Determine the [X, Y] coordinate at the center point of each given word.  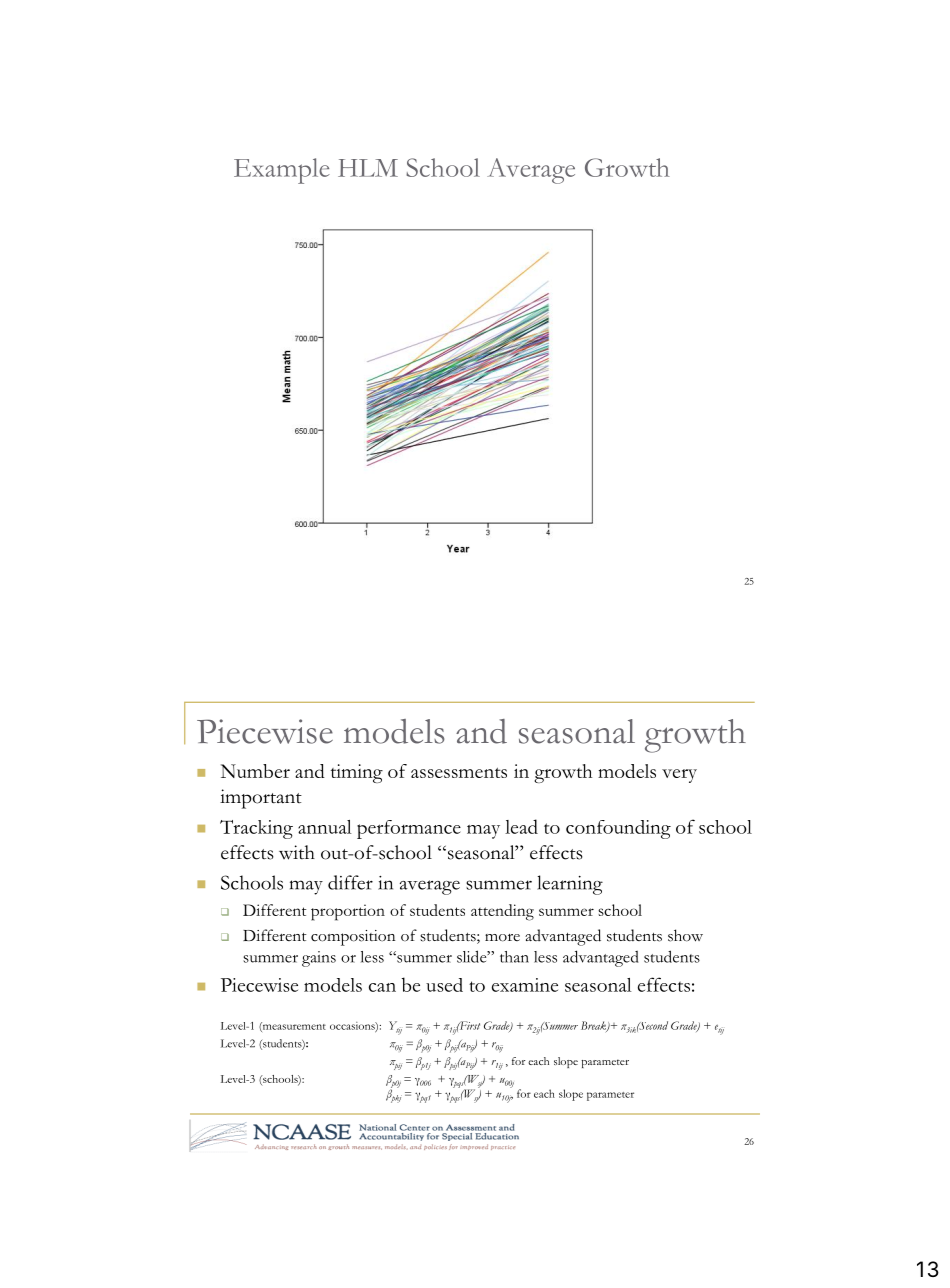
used [444, 985]
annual [325, 827]
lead [521, 826]
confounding [618, 829]
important [261, 799]
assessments [459, 773]
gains [319, 959]
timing [357, 773]
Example [282, 171]
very [679, 776]
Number [255, 771]
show [685, 935]
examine [525, 985]
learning [570, 885]
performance [409, 829]
